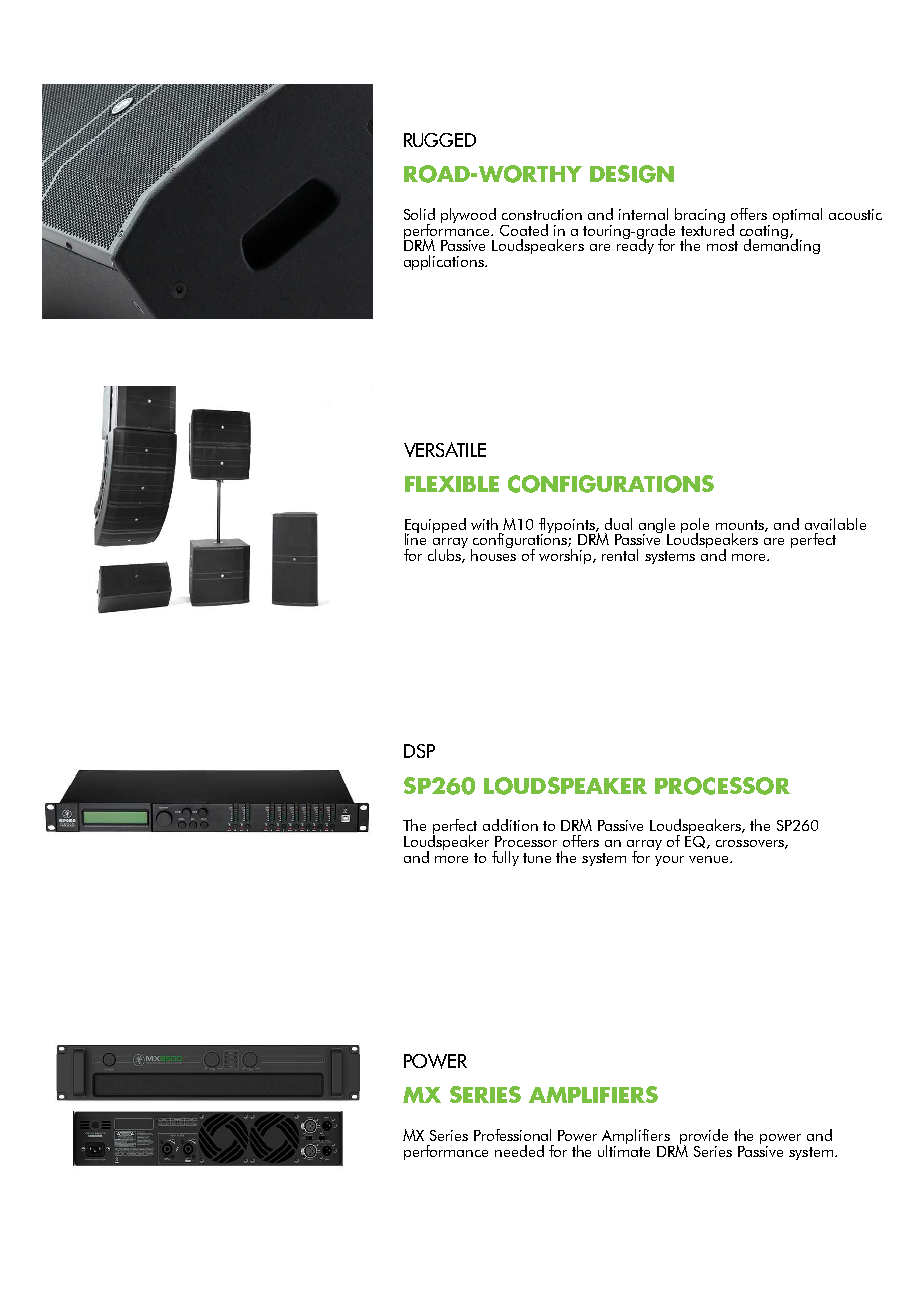 The width and height of the document is (924, 1308). Describe the element at coordinates (710, 859) in the document. I see `venue` at that location.
